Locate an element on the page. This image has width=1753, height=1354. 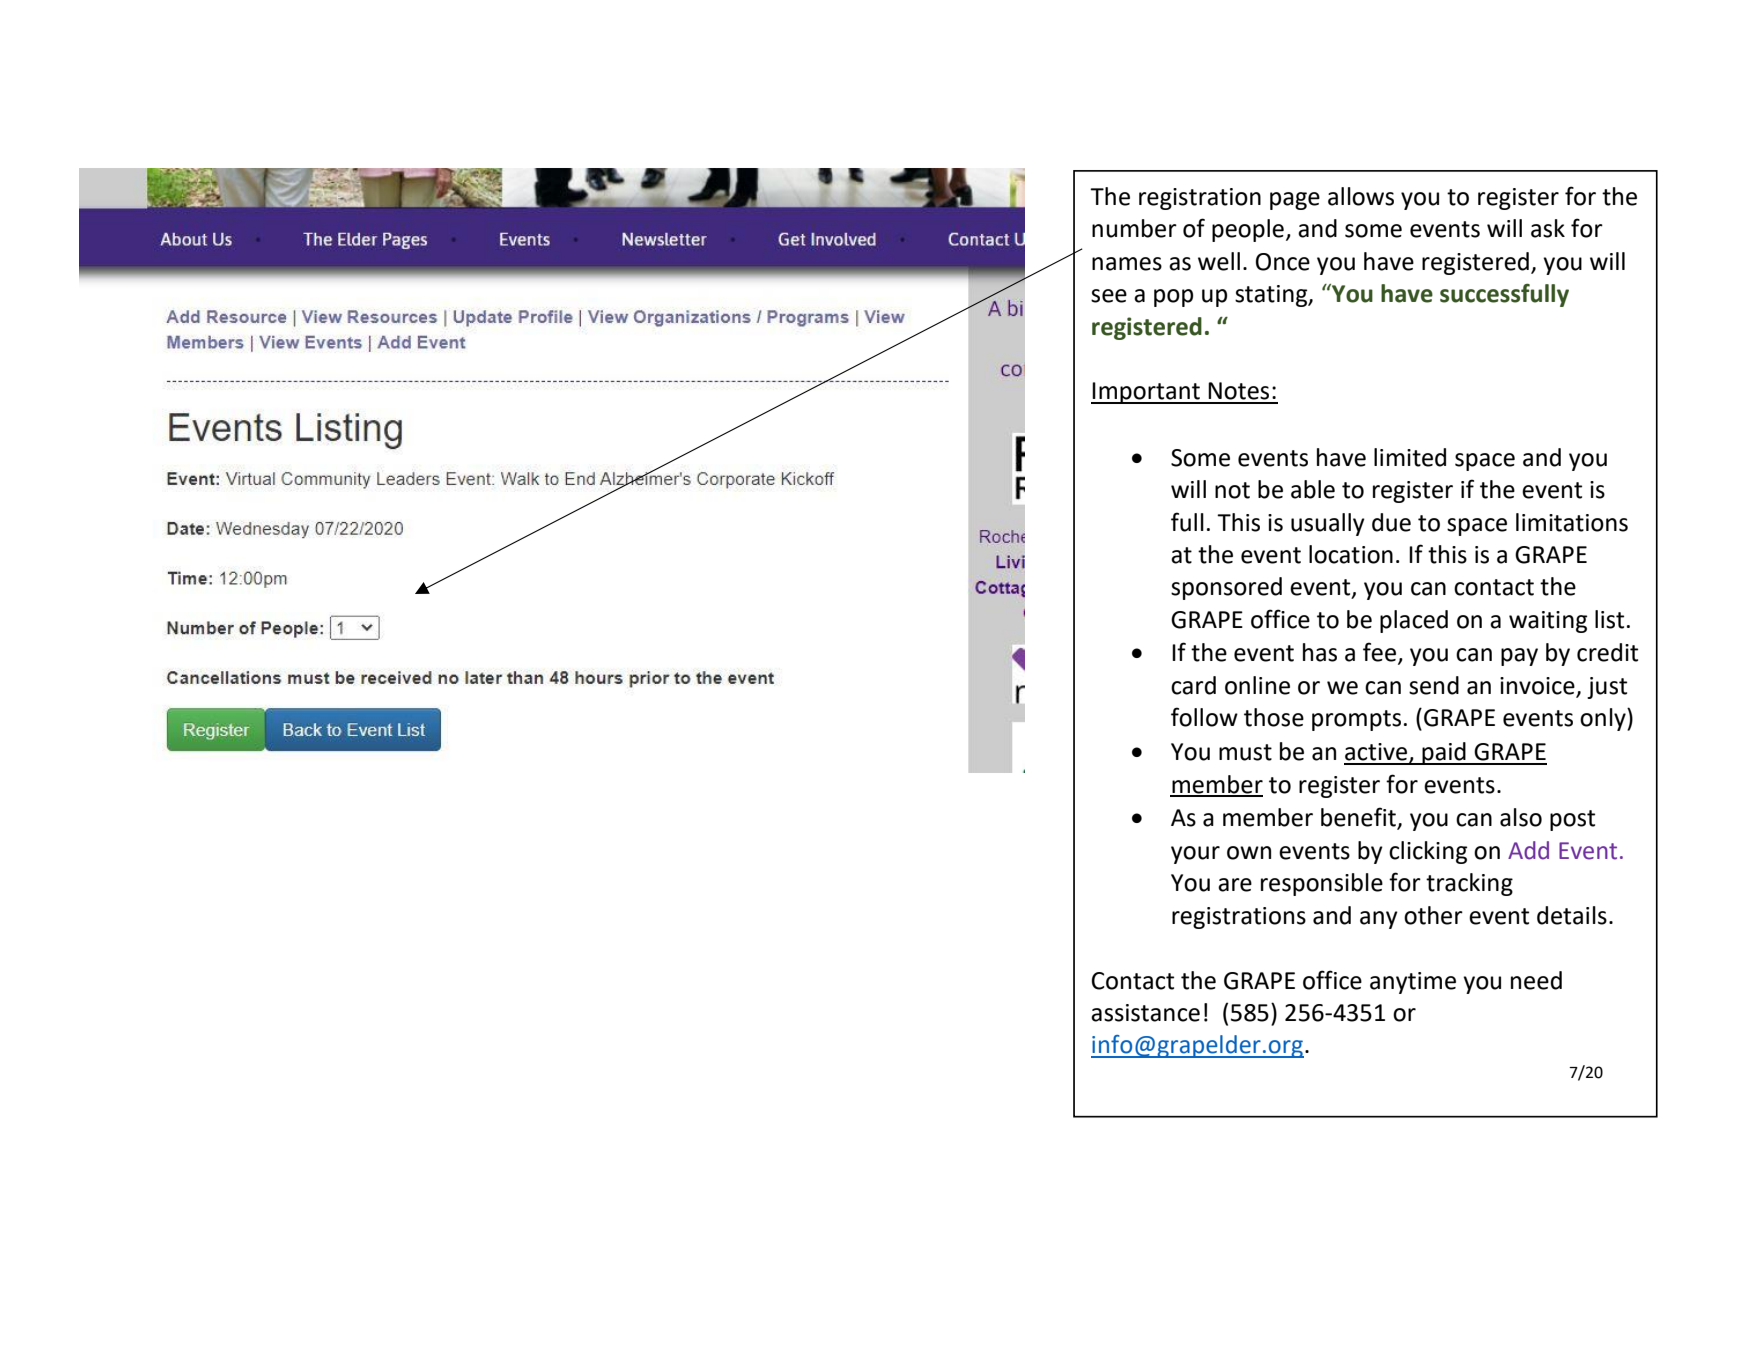
only is located at coordinates (1604, 719).
